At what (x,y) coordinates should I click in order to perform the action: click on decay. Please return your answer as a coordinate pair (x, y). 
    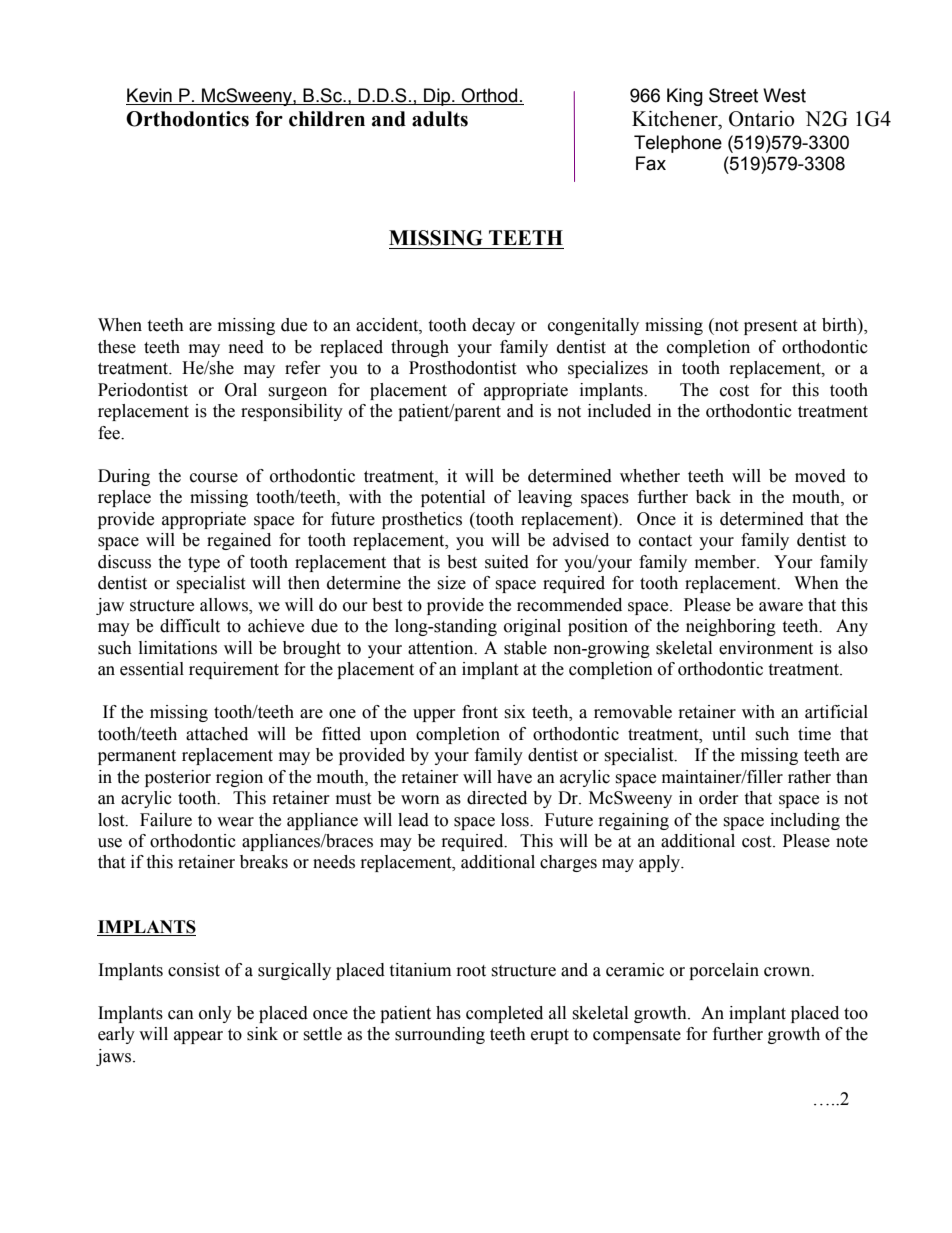
    Looking at the image, I should click on (493, 326).
